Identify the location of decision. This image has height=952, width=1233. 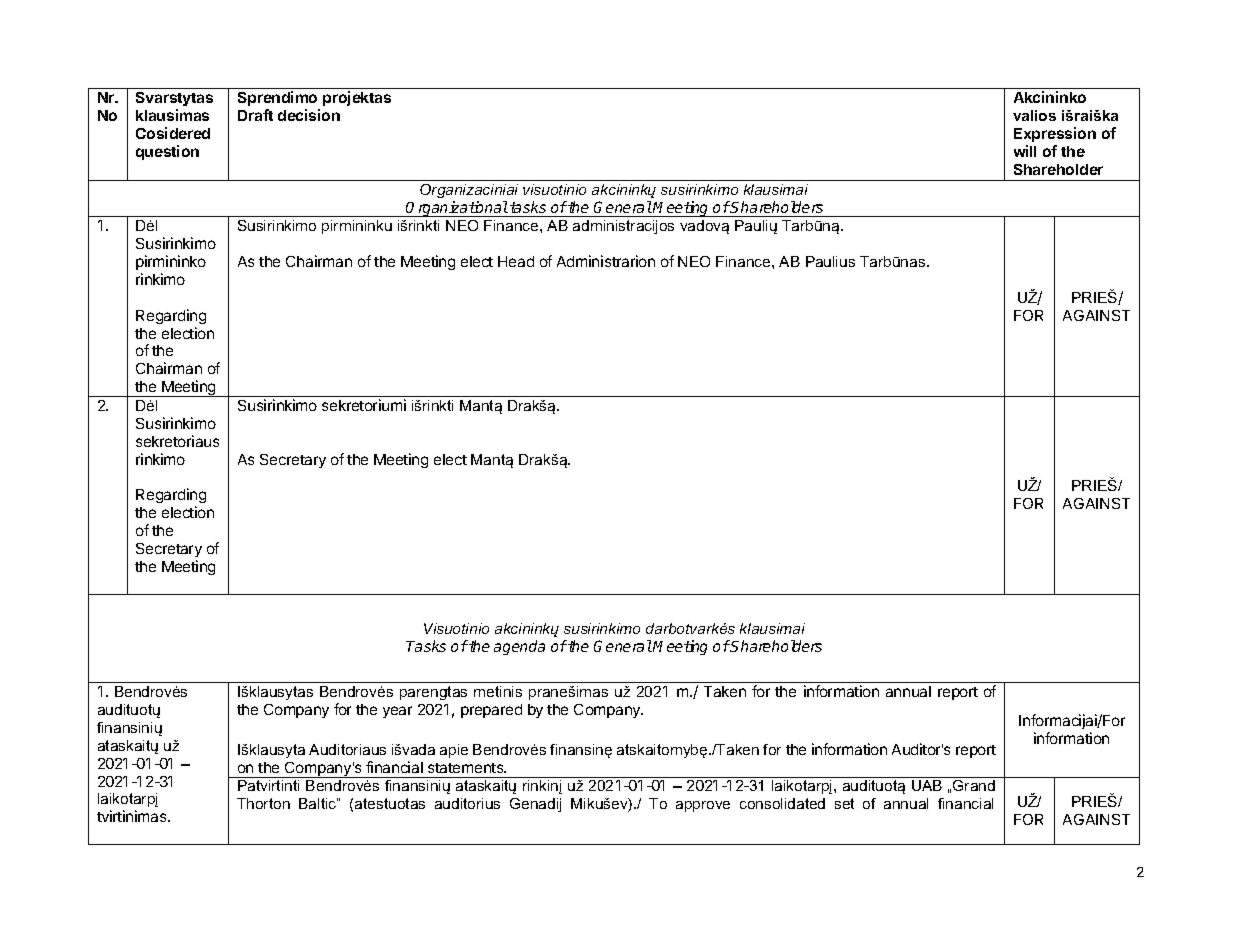
(309, 115).
